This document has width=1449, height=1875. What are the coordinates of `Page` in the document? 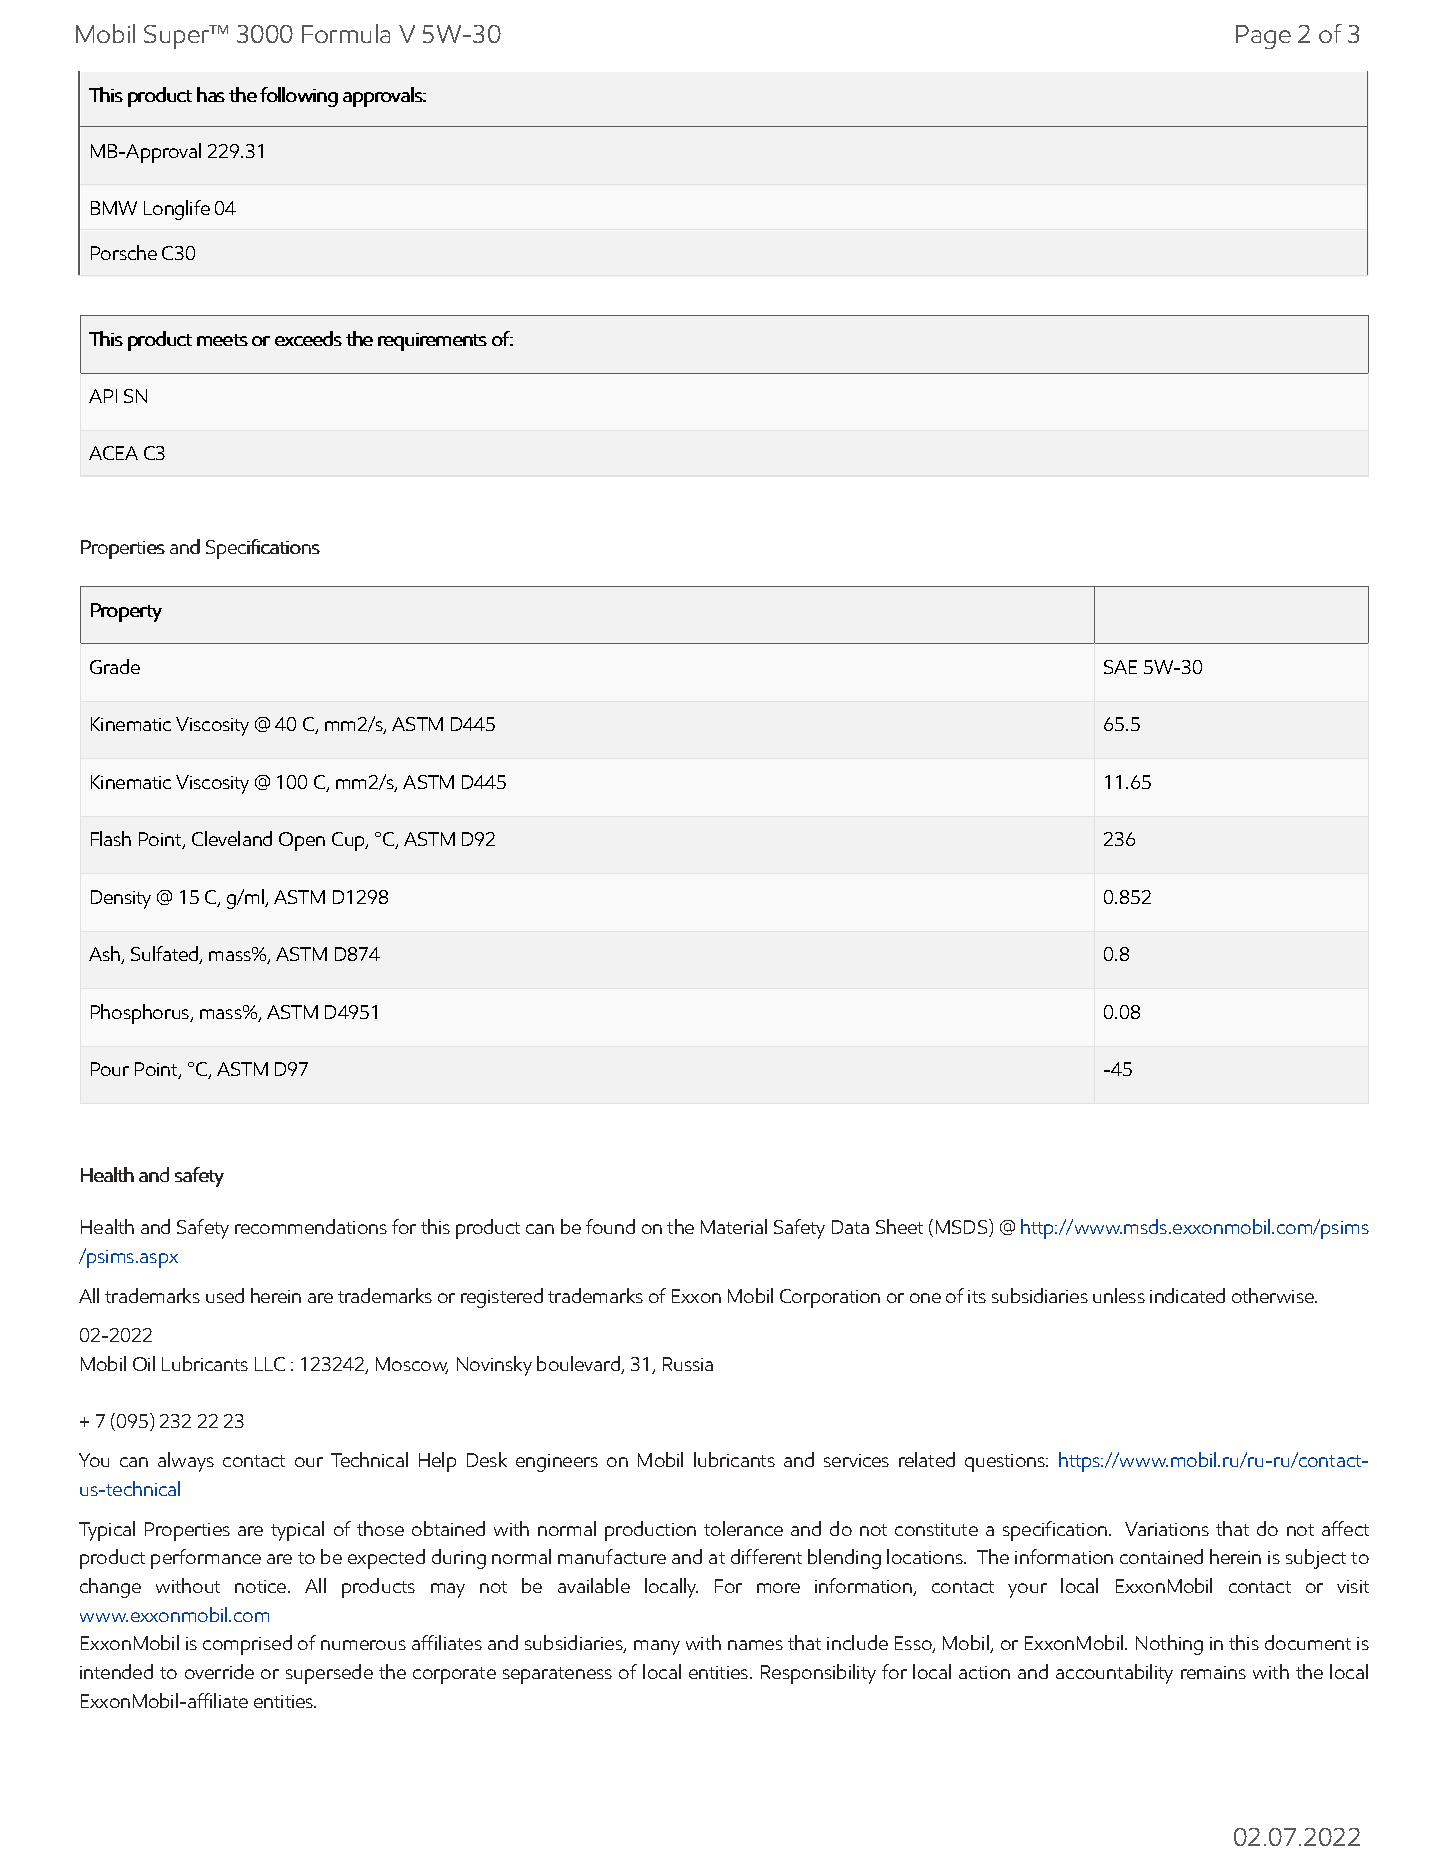 It's located at (1263, 37).
